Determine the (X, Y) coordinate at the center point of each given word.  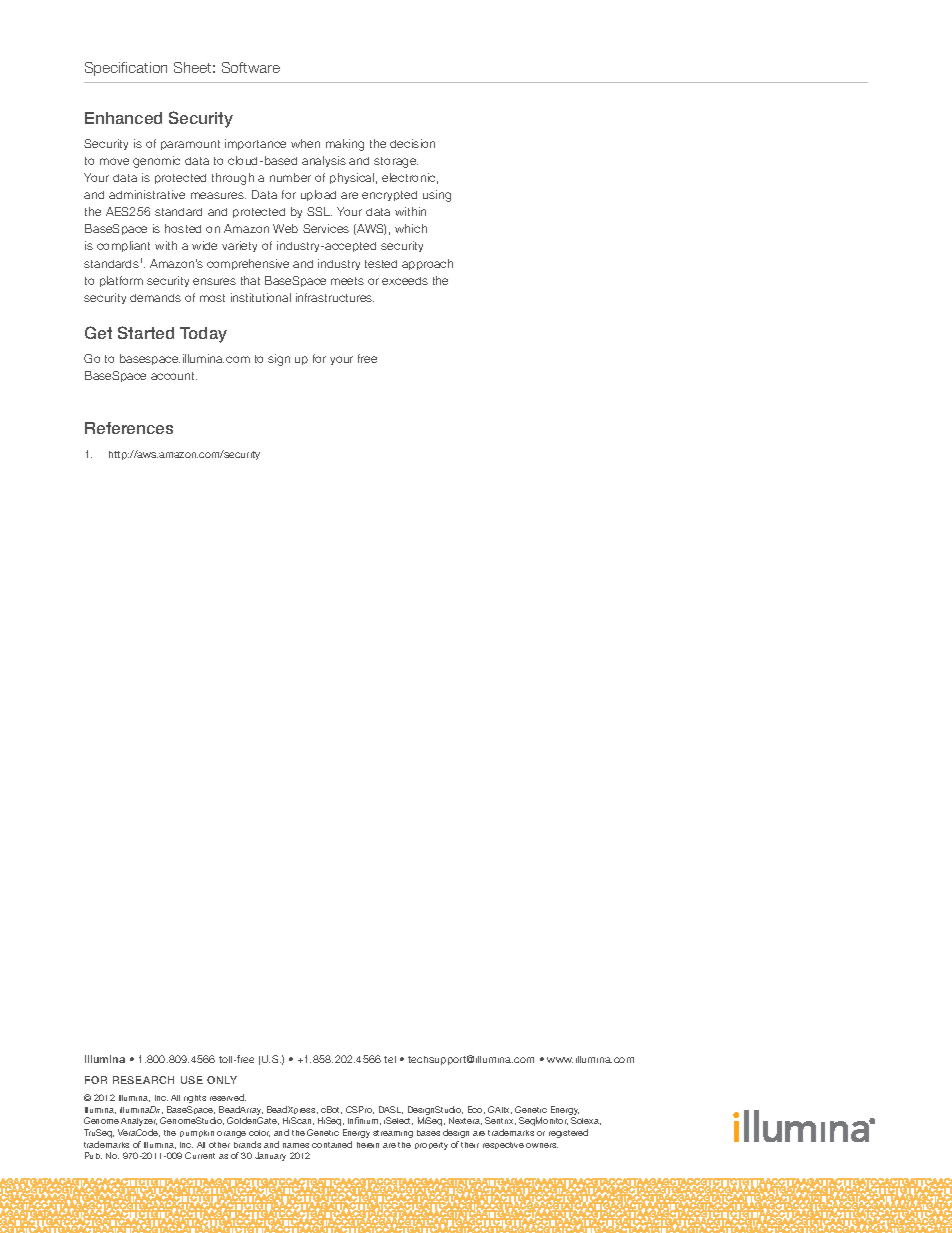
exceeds (405, 281)
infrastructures (335, 297)
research (143, 1080)
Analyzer (139, 1122)
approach (427, 264)
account (174, 376)
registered (568, 1133)
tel (390, 1059)
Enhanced (123, 118)
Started (146, 332)
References (129, 428)
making (345, 145)
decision (412, 143)
